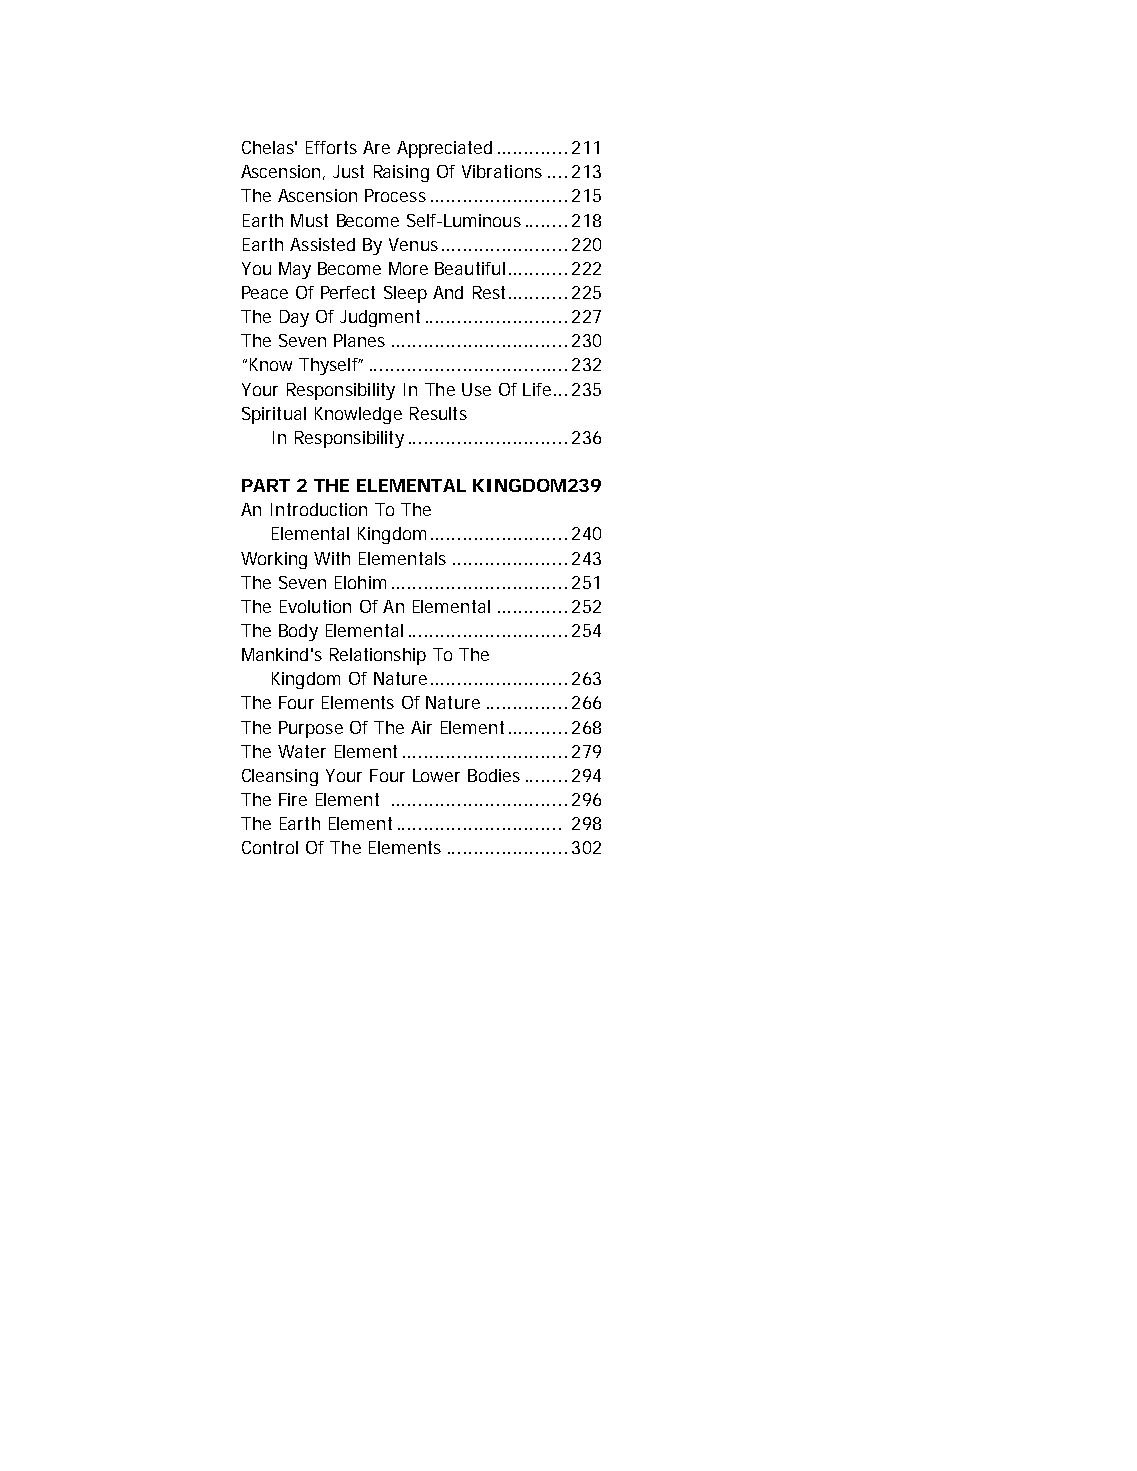  What do you see at coordinates (376, 147) in the screenshot?
I see `Are` at bounding box center [376, 147].
